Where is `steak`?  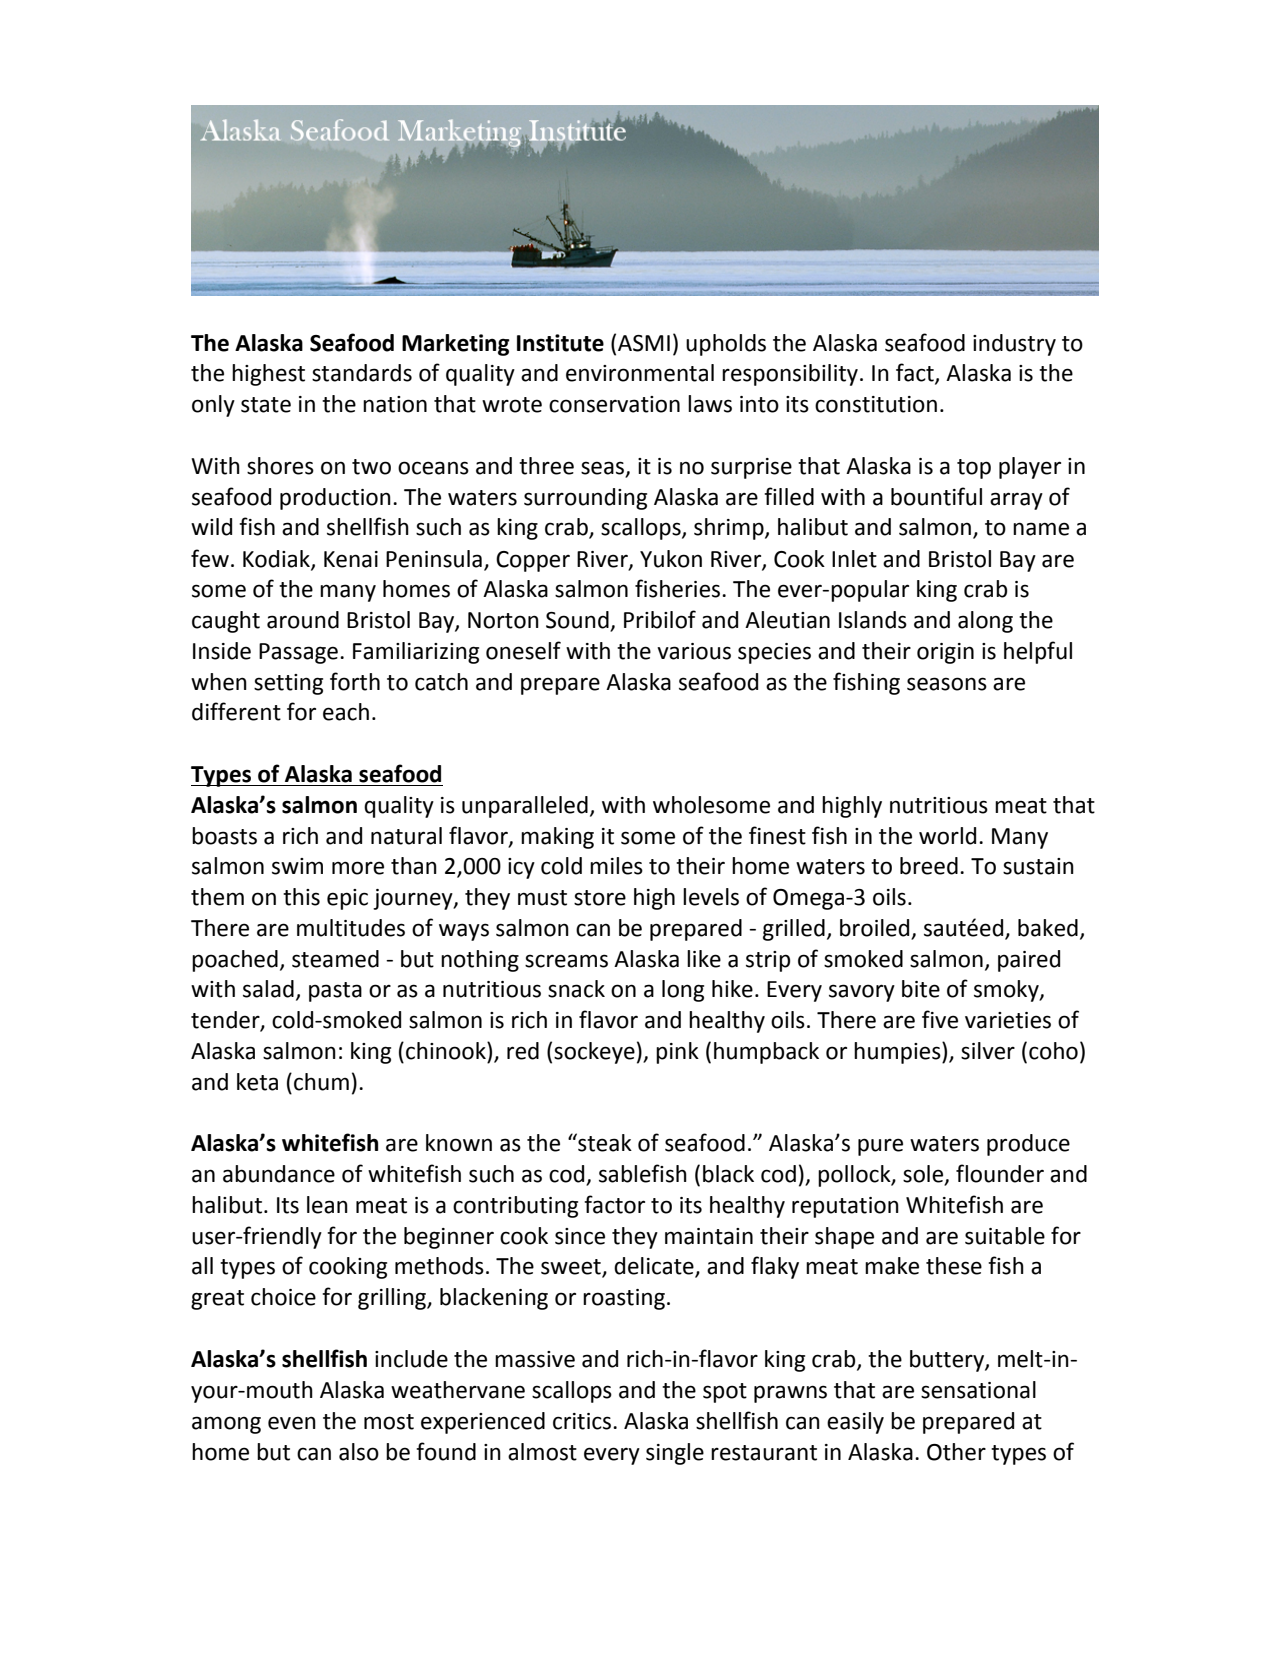 steak is located at coordinates (604, 1142).
